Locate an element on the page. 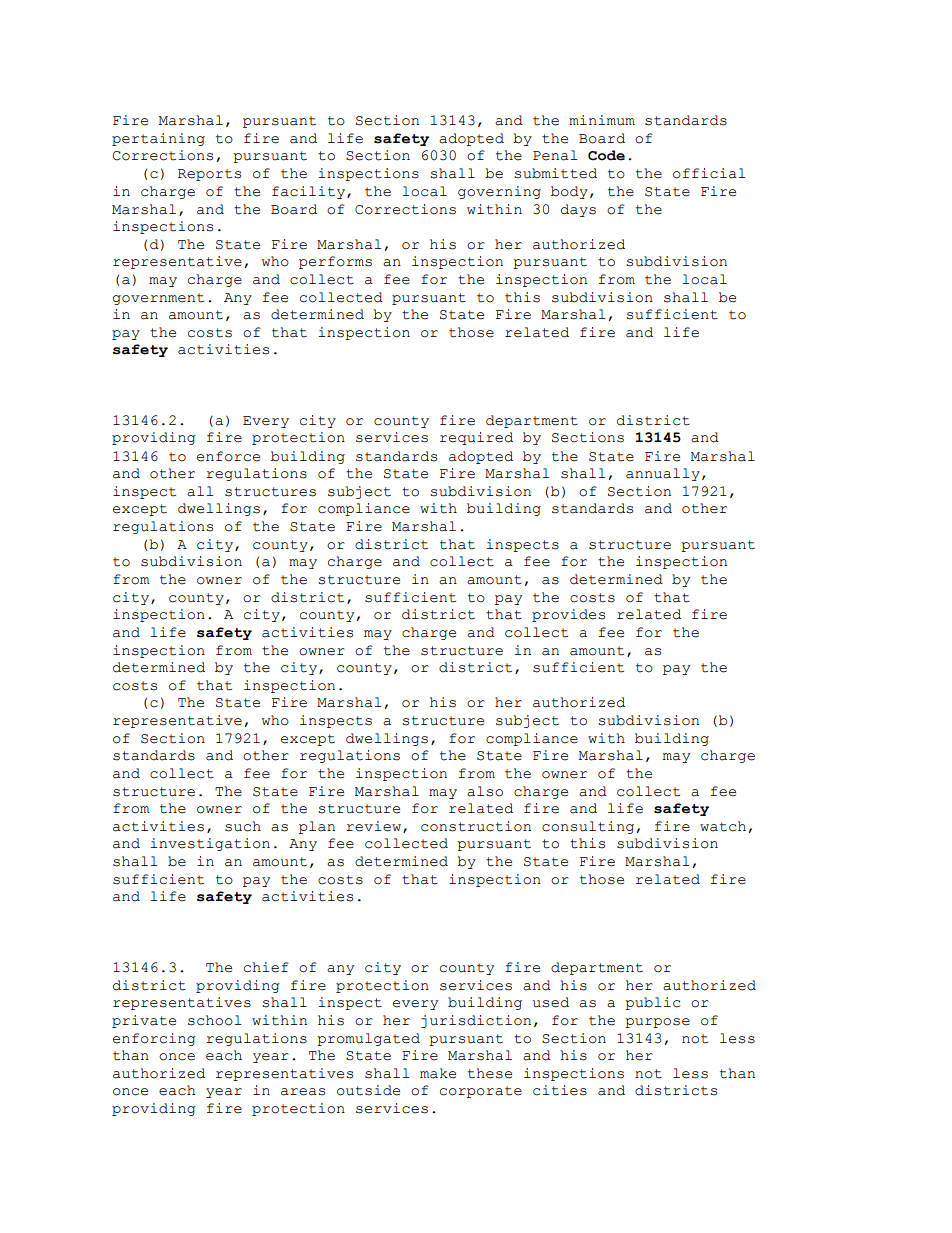 Image resolution: width=952 pixels, height=1233 pixels. Reports is located at coordinates (209, 175).
